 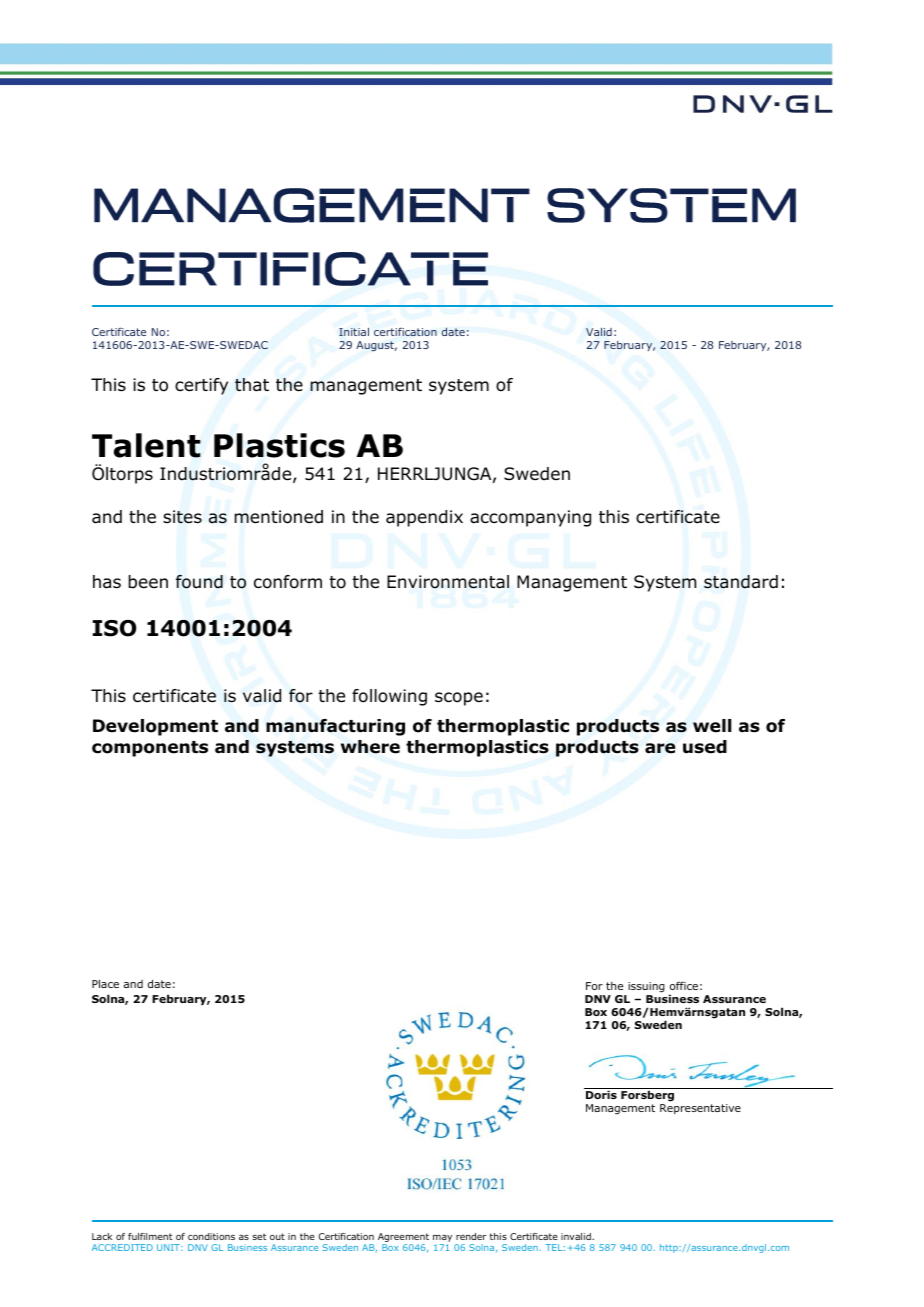 I want to click on issuing, so click(x=646, y=987).
